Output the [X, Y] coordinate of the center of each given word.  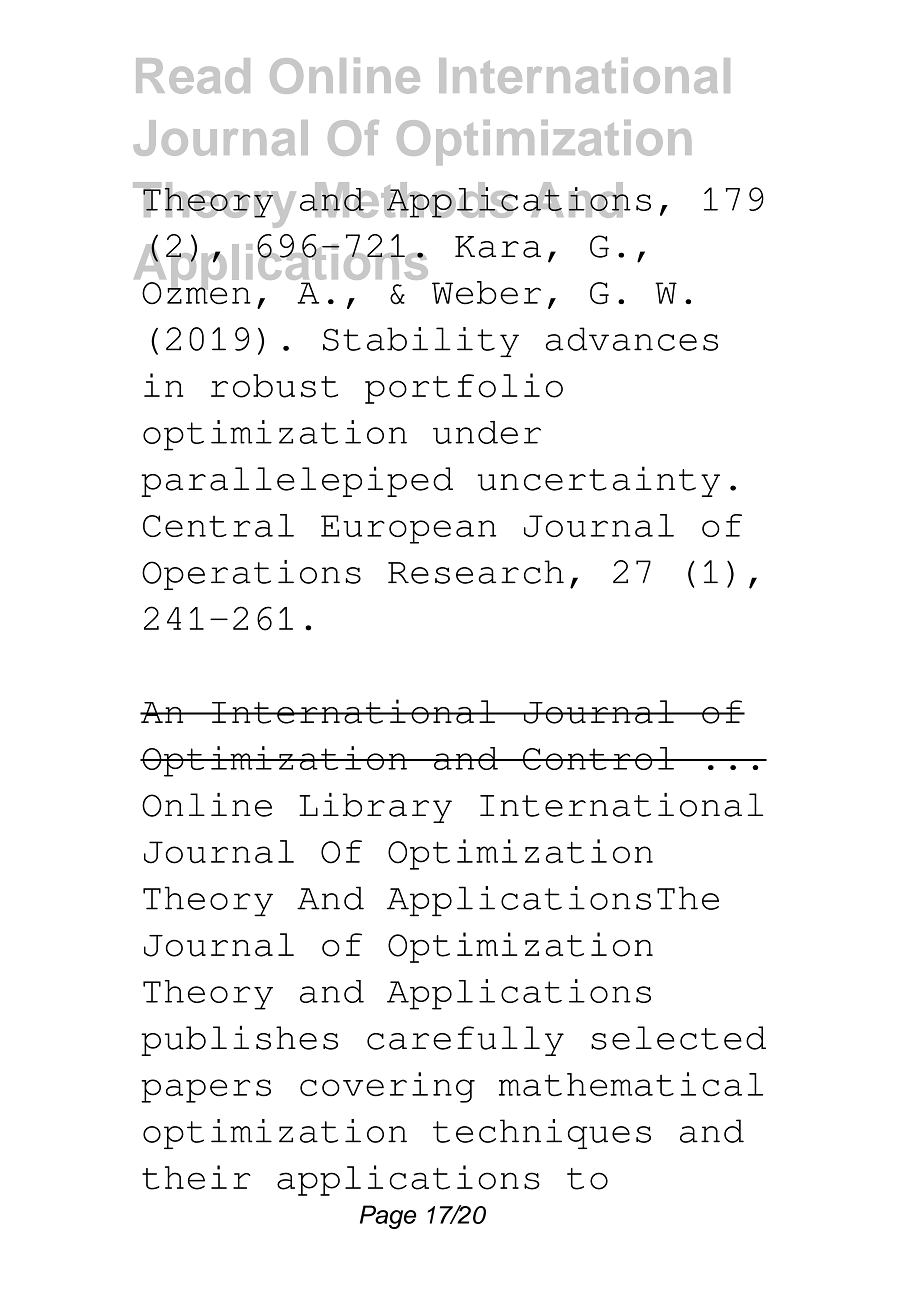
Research [476, 572]
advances [632, 339]
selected [678, 1038]
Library [375, 808]
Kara [498, 247]
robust [274, 386]
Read [193, 76]
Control [598, 758]
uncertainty [598, 481]
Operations [251, 575]
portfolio [464, 388]
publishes [239, 1040]
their [196, 1177]
